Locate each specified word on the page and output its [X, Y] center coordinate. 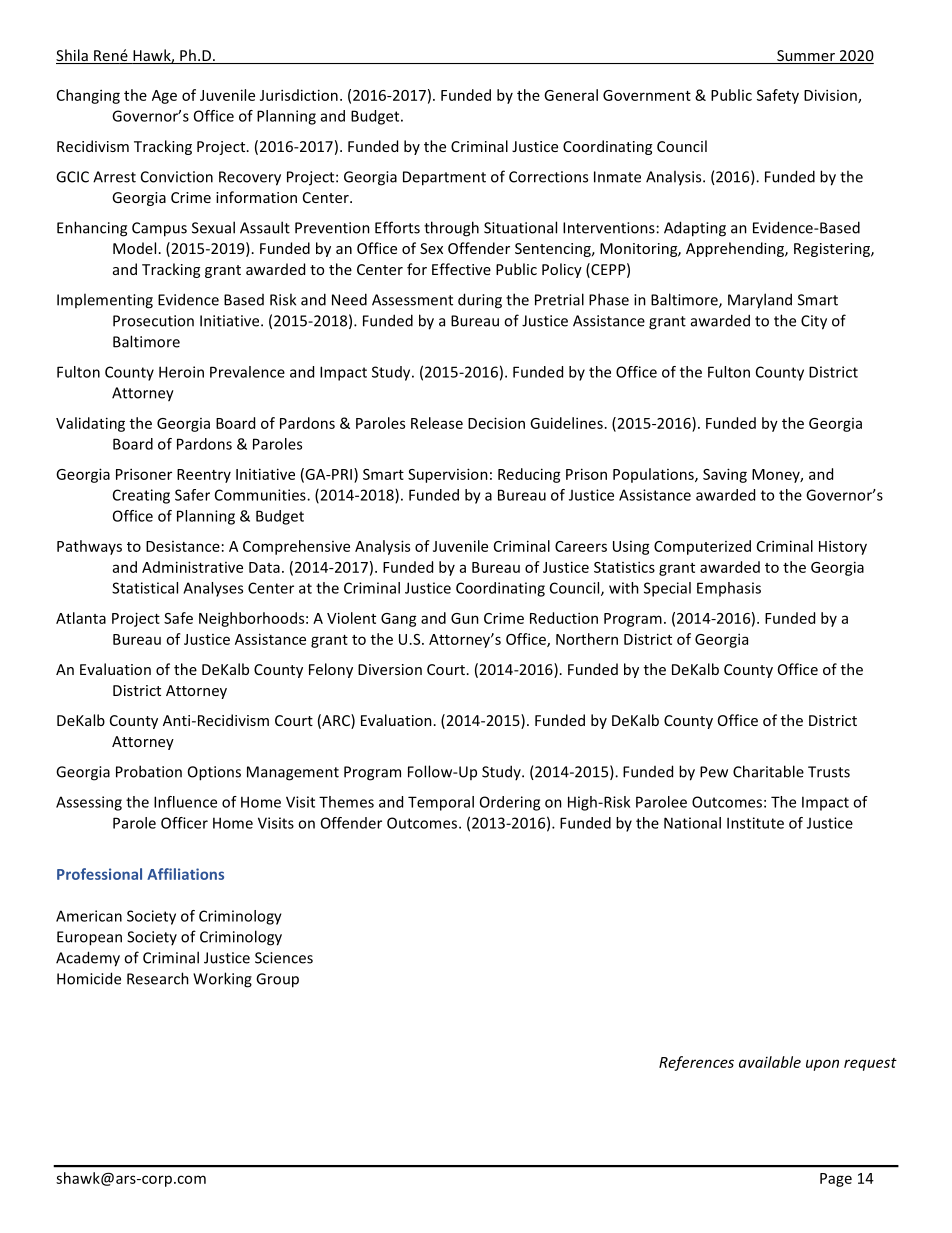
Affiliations [185, 874]
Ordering [510, 803]
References [696, 1063]
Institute [755, 823]
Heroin [181, 372]
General [571, 95]
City [814, 322]
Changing [88, 96]
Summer [806, 57]
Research [158, 978]
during [480, 301]
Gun [465, 618]
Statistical [145, 588]
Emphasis [729, 589]
